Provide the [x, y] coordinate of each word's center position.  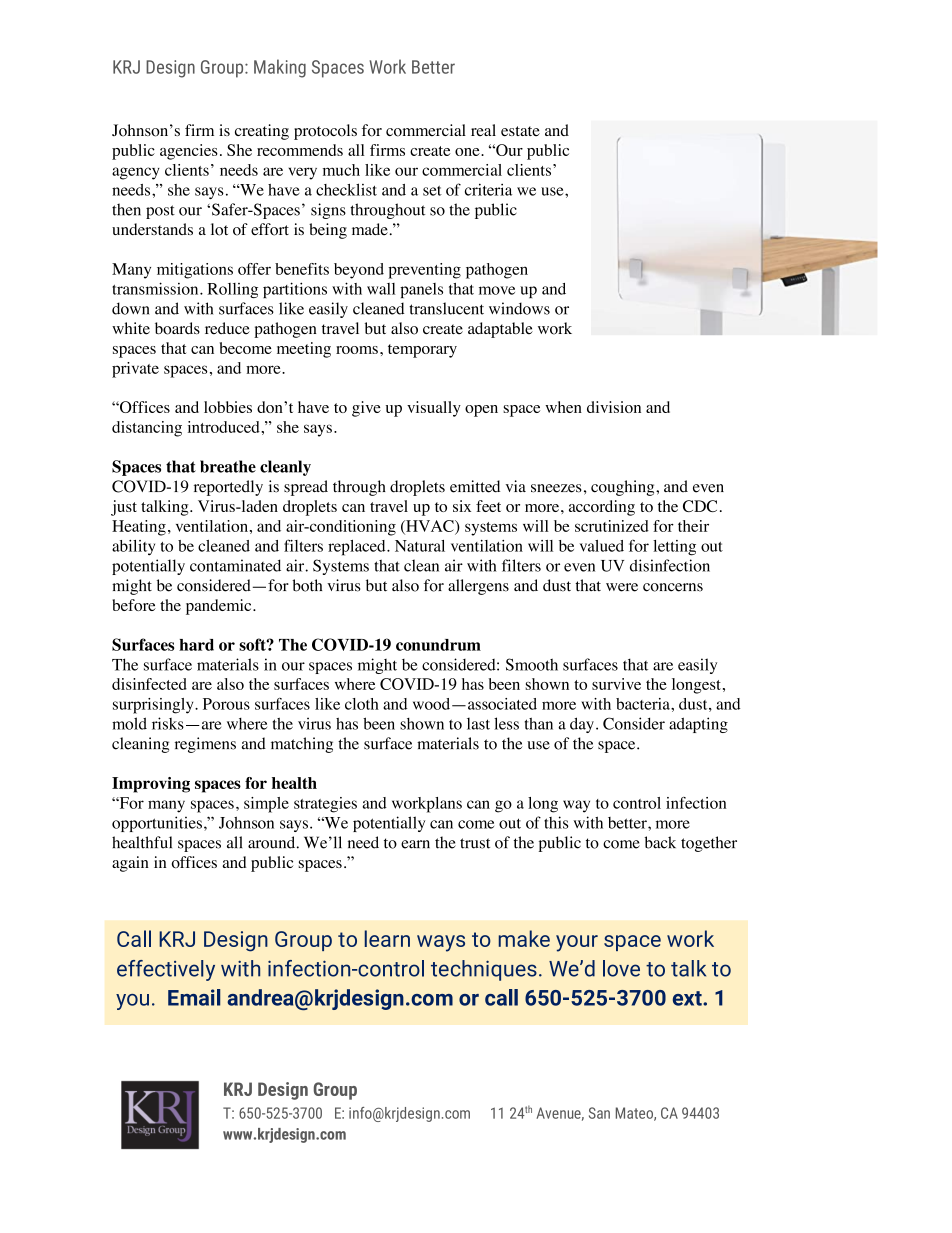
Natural [420, 546]
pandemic [220, 607]
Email [194, 997]
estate [520, 131]
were [622, 587]
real [483, 130]
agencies [189, 152]
